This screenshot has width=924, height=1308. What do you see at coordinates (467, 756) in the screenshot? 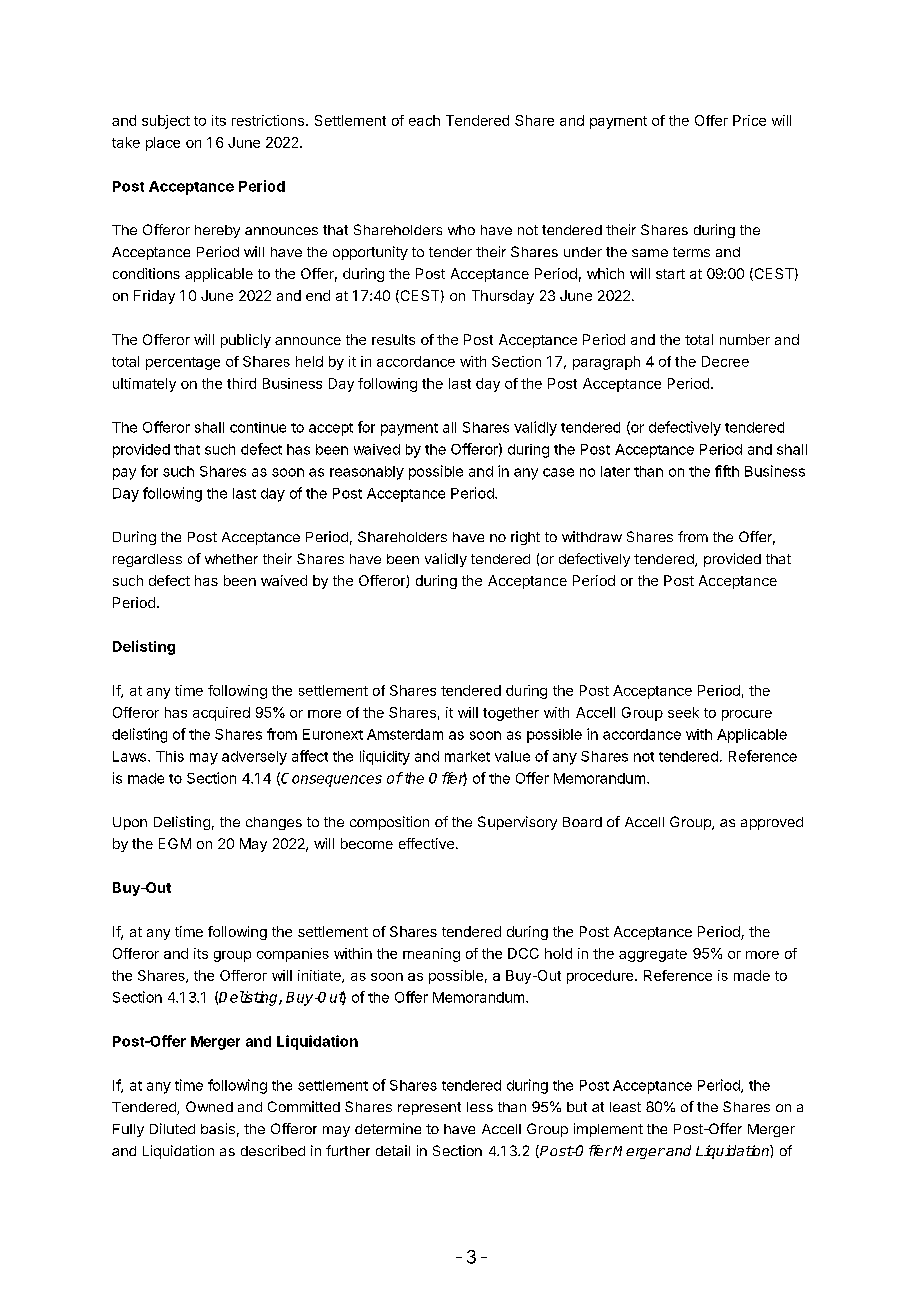
I see `market` at bounding box center [467, 756].
